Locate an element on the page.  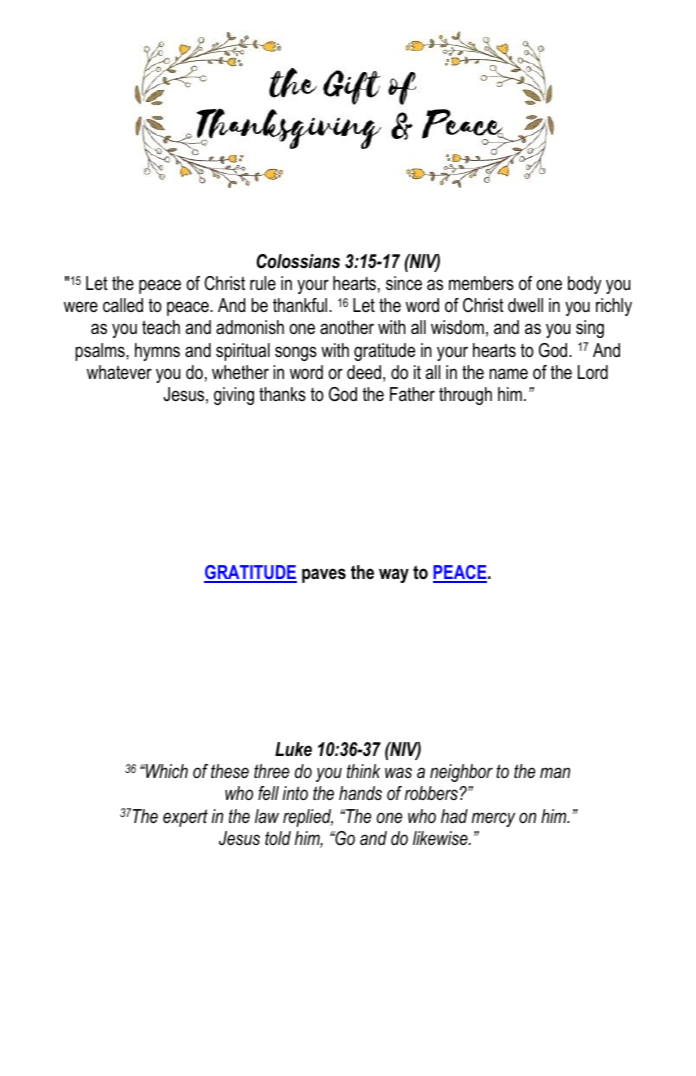
think is located at coordinates (363, 771).
